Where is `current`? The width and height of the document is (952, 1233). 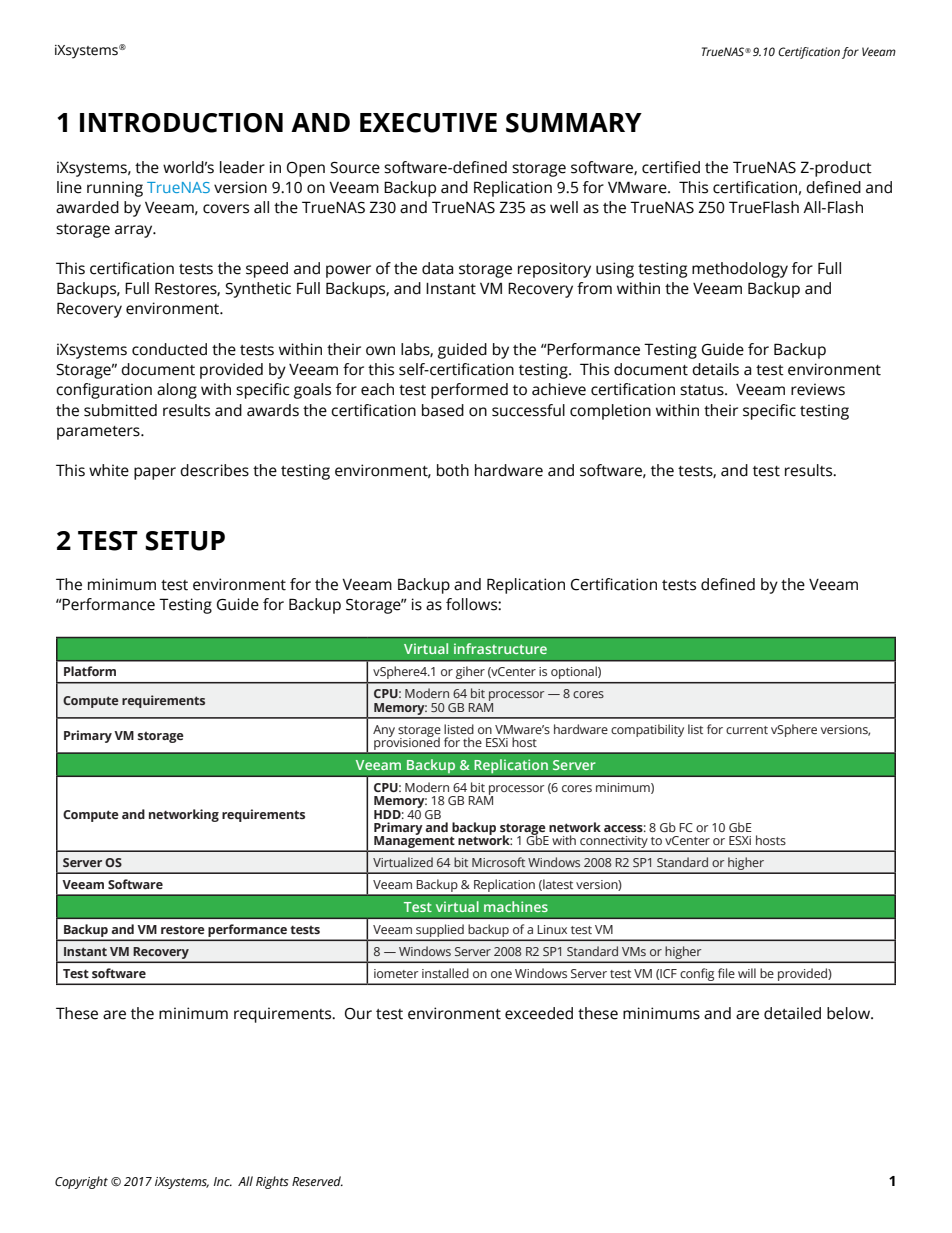
current is located at coordinates (747, 730).
